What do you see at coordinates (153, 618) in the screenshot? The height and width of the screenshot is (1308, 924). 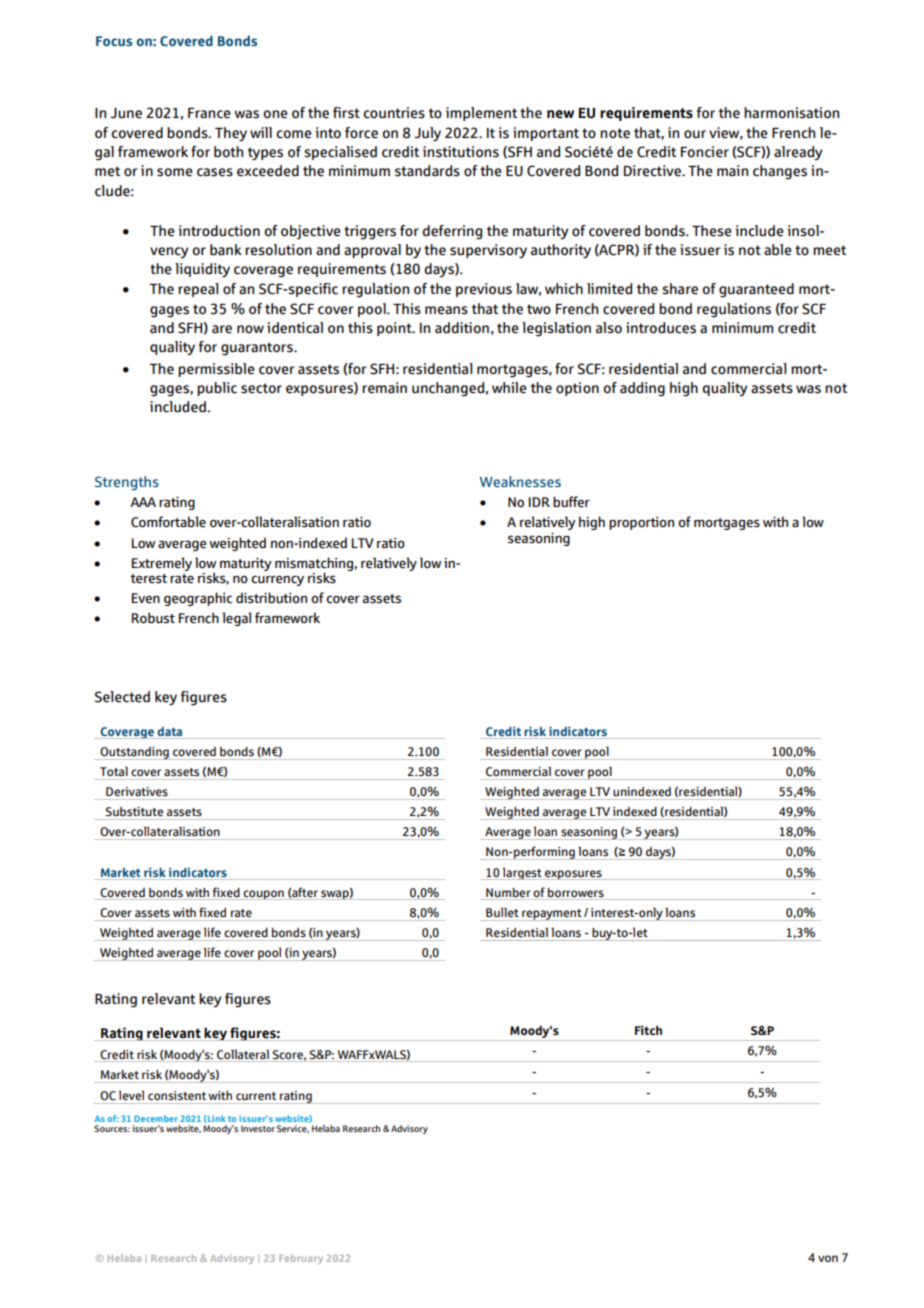 I see `Robust` at bounding box center [153, 618].
